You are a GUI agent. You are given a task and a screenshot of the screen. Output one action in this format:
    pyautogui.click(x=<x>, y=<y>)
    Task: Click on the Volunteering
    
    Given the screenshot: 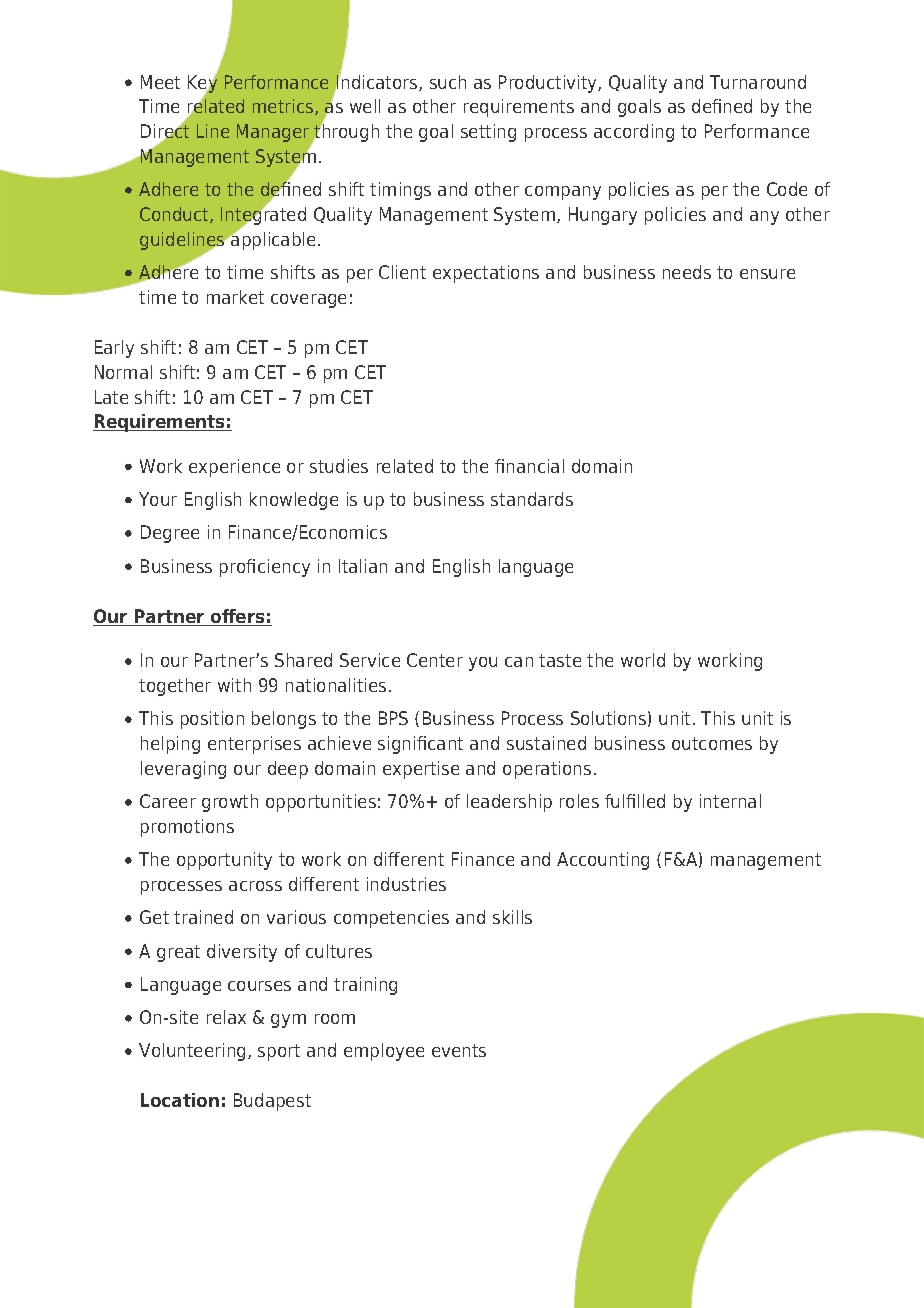 What is the action you would take?
    pyautogui.click(x=192, y=1052)
